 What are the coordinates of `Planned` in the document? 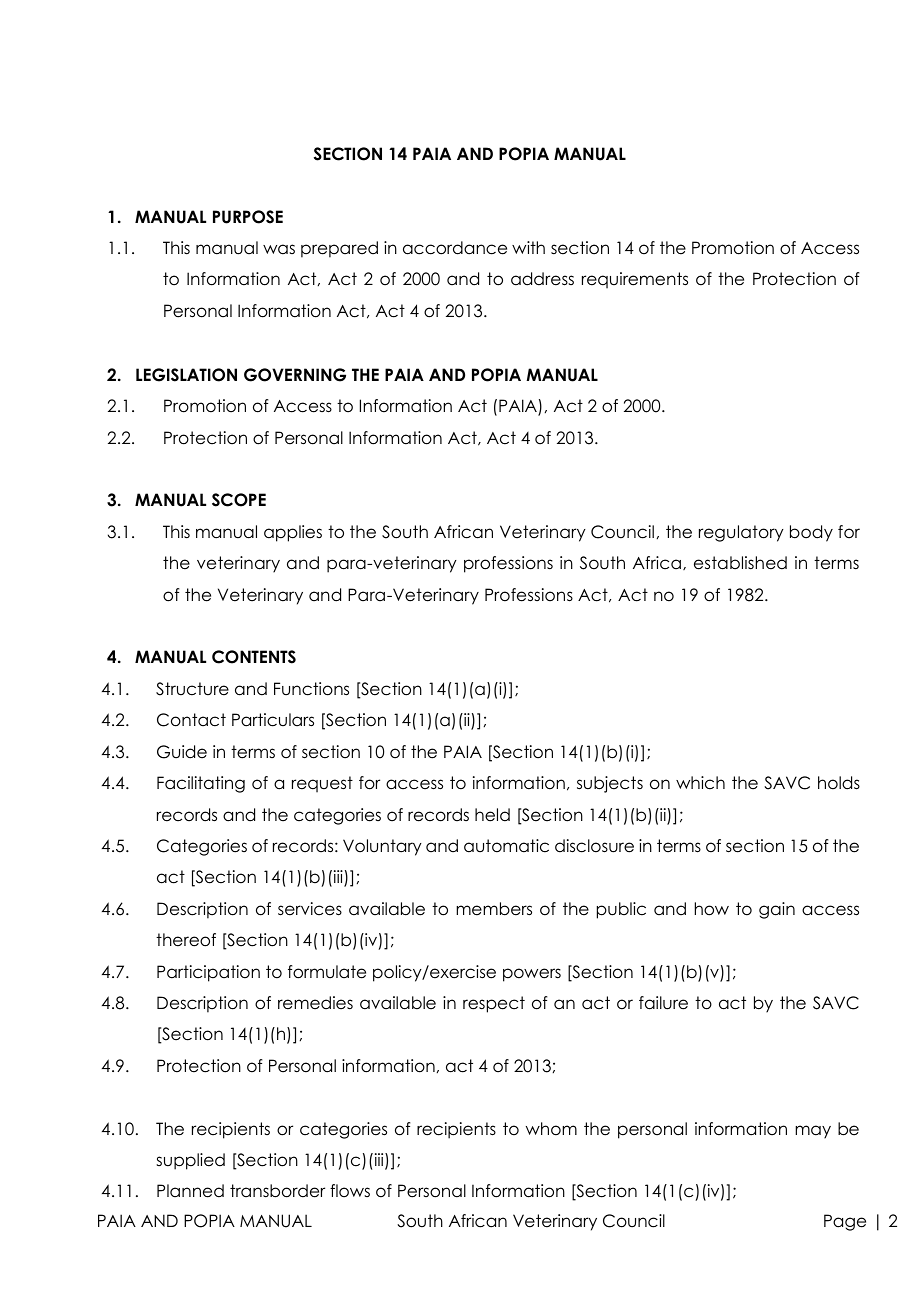 It's located at (190, 1191).
